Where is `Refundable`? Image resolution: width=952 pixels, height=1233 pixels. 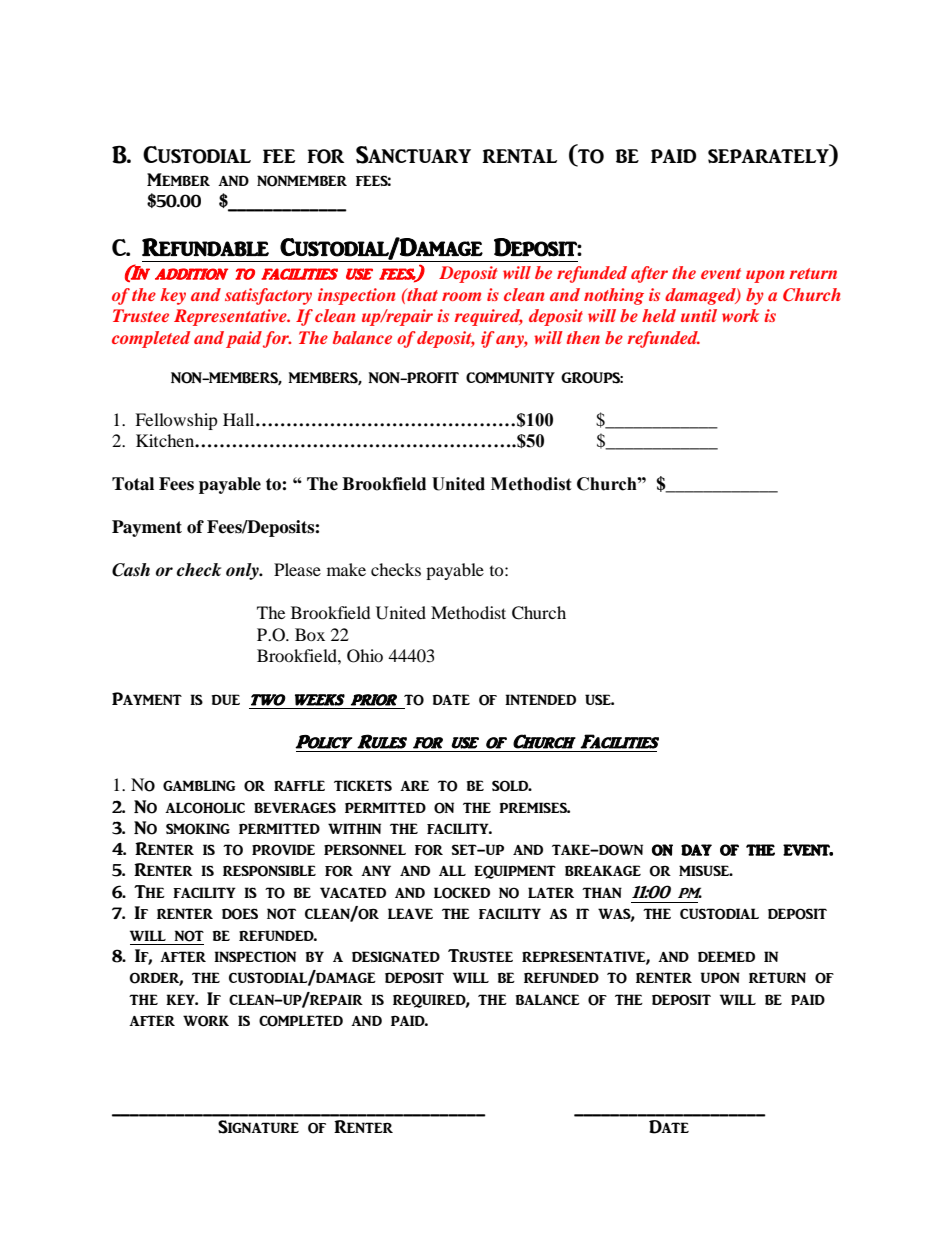
Refundable is located at coordinates (205, 247).
